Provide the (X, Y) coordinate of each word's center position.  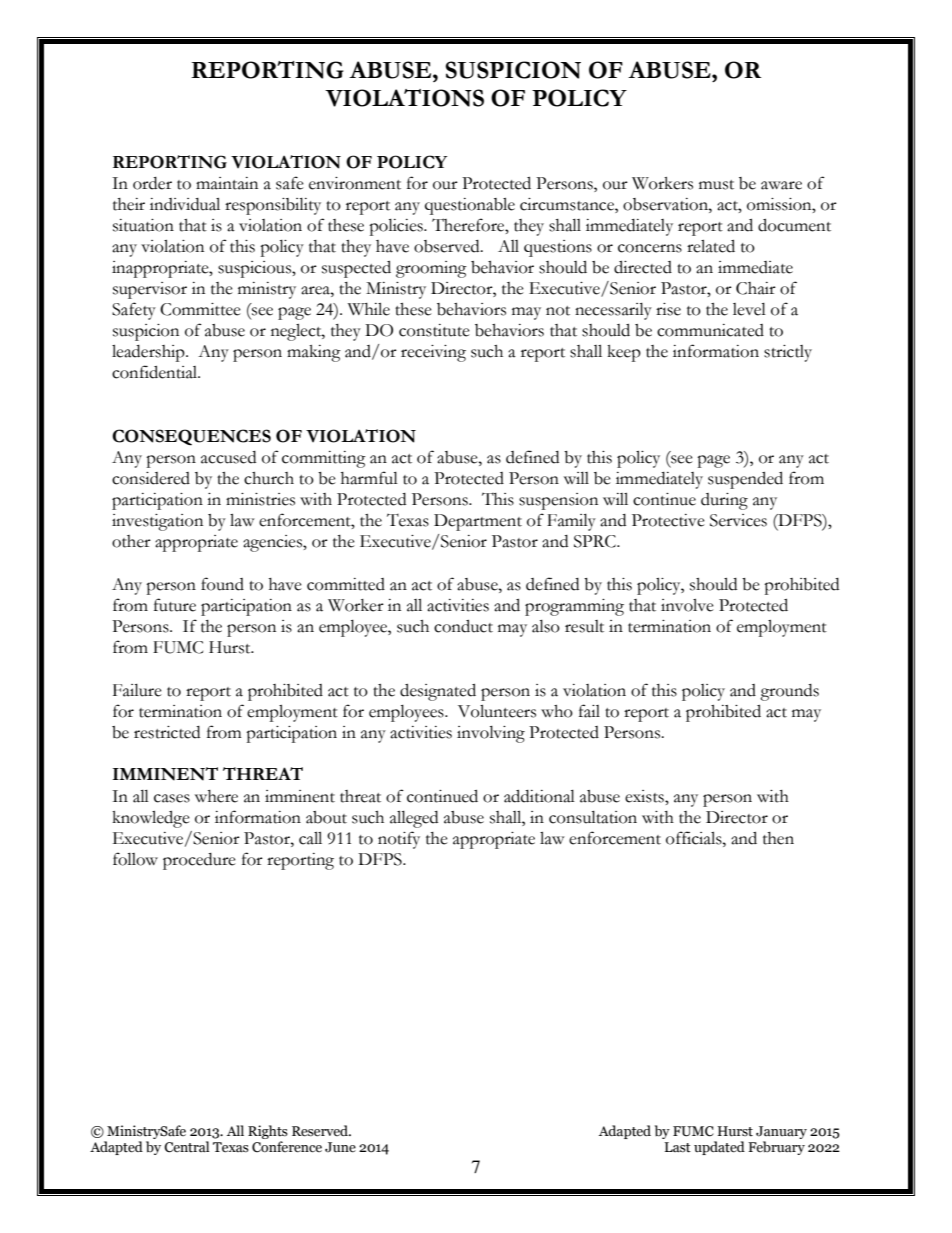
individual (185, 204)
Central (187, 1147)
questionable (470, 206)
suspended (745, 480)
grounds (789, 692)
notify (399, 840)
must (716, 185)
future (175, 605)
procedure (199, 861)
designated (438, 692)
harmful (369, 478)
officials (695, 838)
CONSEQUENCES (191, 437)
